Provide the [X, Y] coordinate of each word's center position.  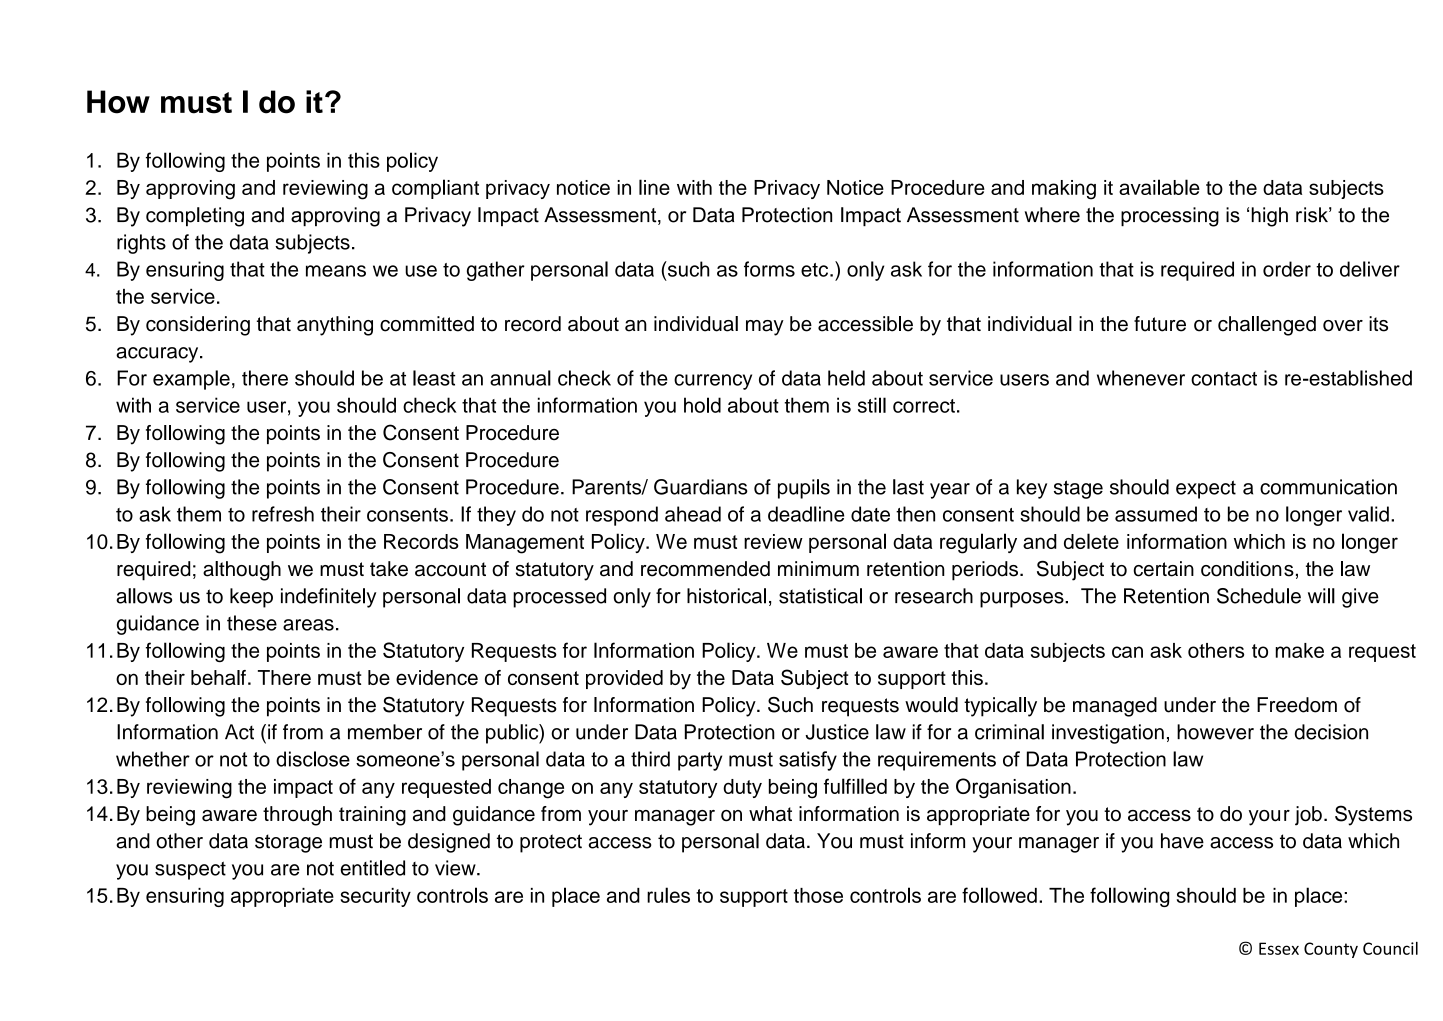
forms [769, 269]
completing [195, 217]
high [1269, 217]
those [818, 895]
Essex [1279, 948]
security [375, 897]
